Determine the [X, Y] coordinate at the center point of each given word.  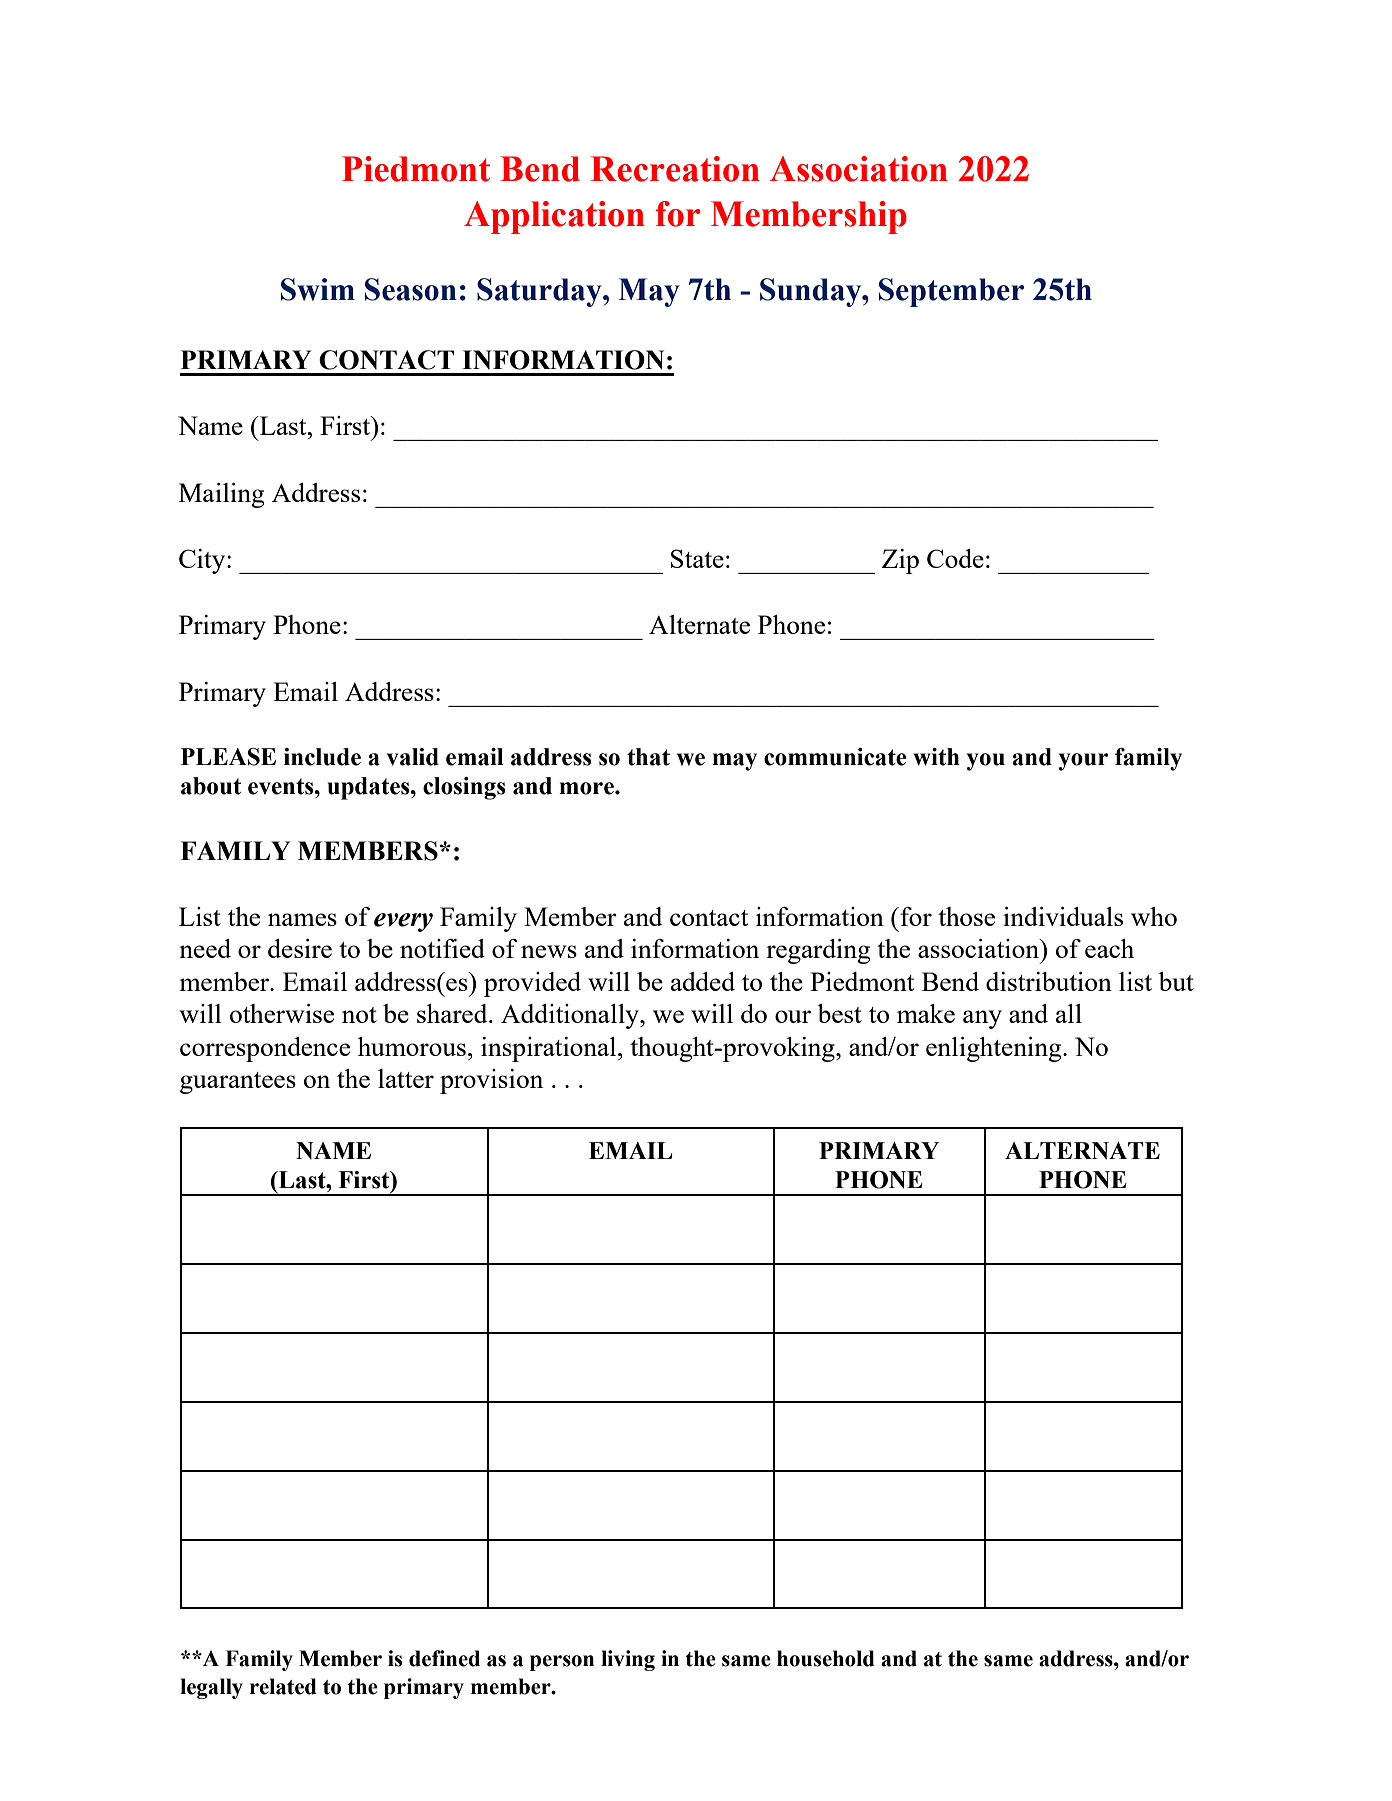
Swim [318, 289]
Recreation [675, 169]
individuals [1063, 916]
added [703, 981]
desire [300, 948]
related [283, 1686]
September [951, 292]
